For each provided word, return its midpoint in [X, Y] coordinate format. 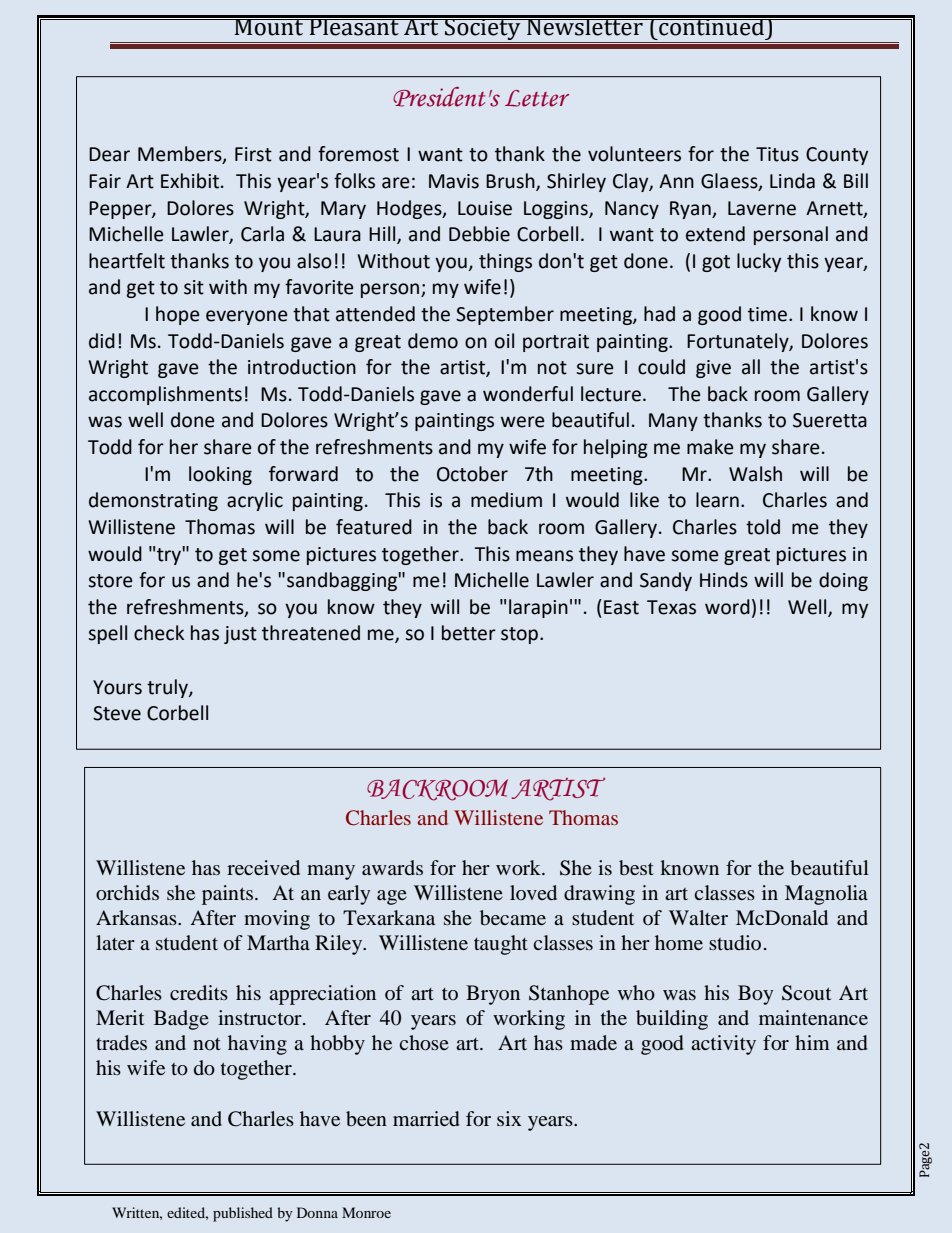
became [513, 918]
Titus [777, 154]
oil [504, 341]
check [159, 633]
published [243, 1214]
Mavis [454, 181]
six [509, 1118]
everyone [247, 317]
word [727, 607]
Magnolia [826, 895]
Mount [268, 26]
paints [227, 895]
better [469, 633]
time [767, 314]
